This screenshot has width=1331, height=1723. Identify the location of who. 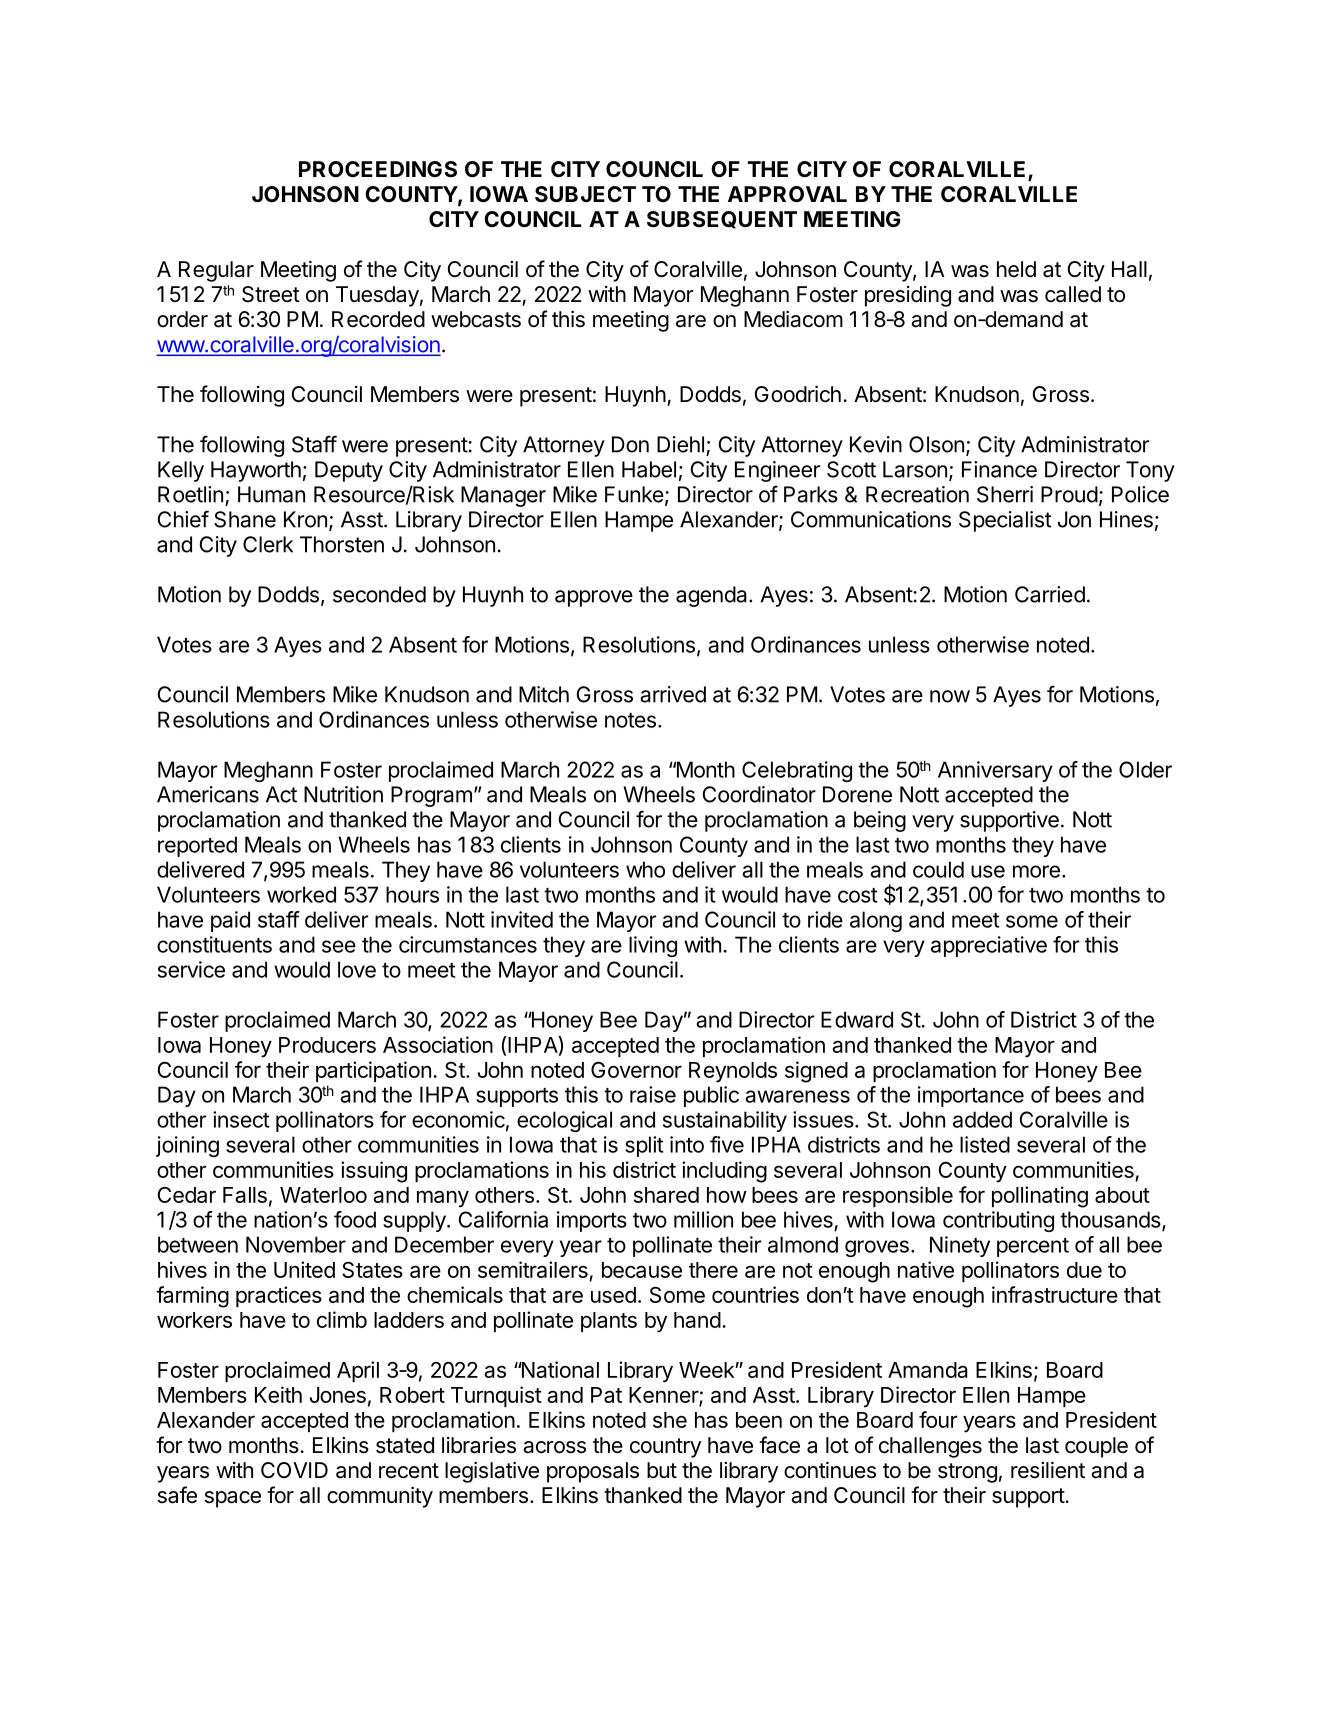
(645, 869).
